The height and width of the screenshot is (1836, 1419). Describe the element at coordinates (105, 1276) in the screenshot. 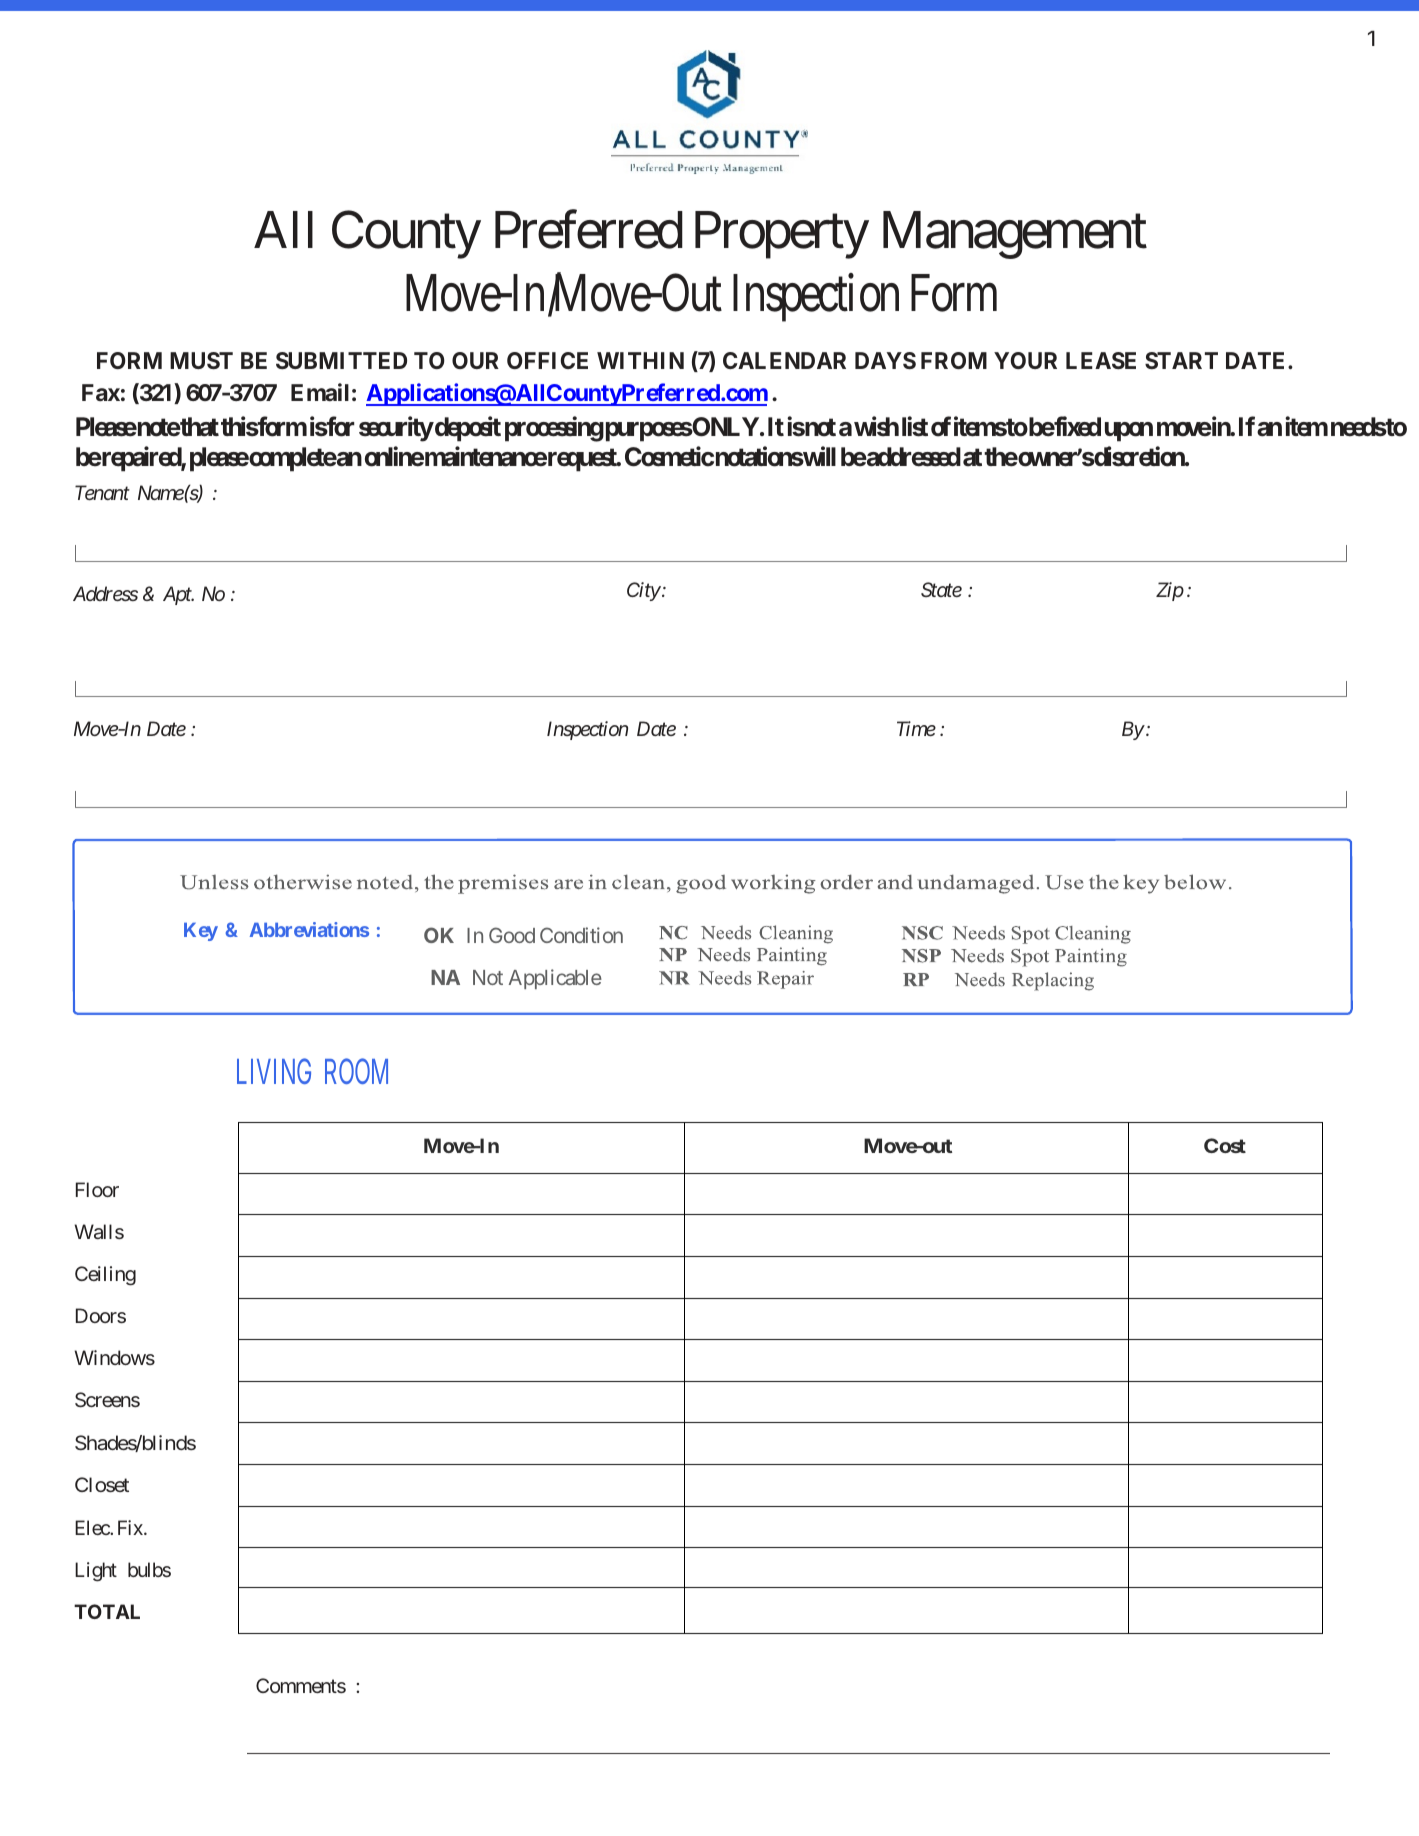

I see `Ceiling` at that location.
